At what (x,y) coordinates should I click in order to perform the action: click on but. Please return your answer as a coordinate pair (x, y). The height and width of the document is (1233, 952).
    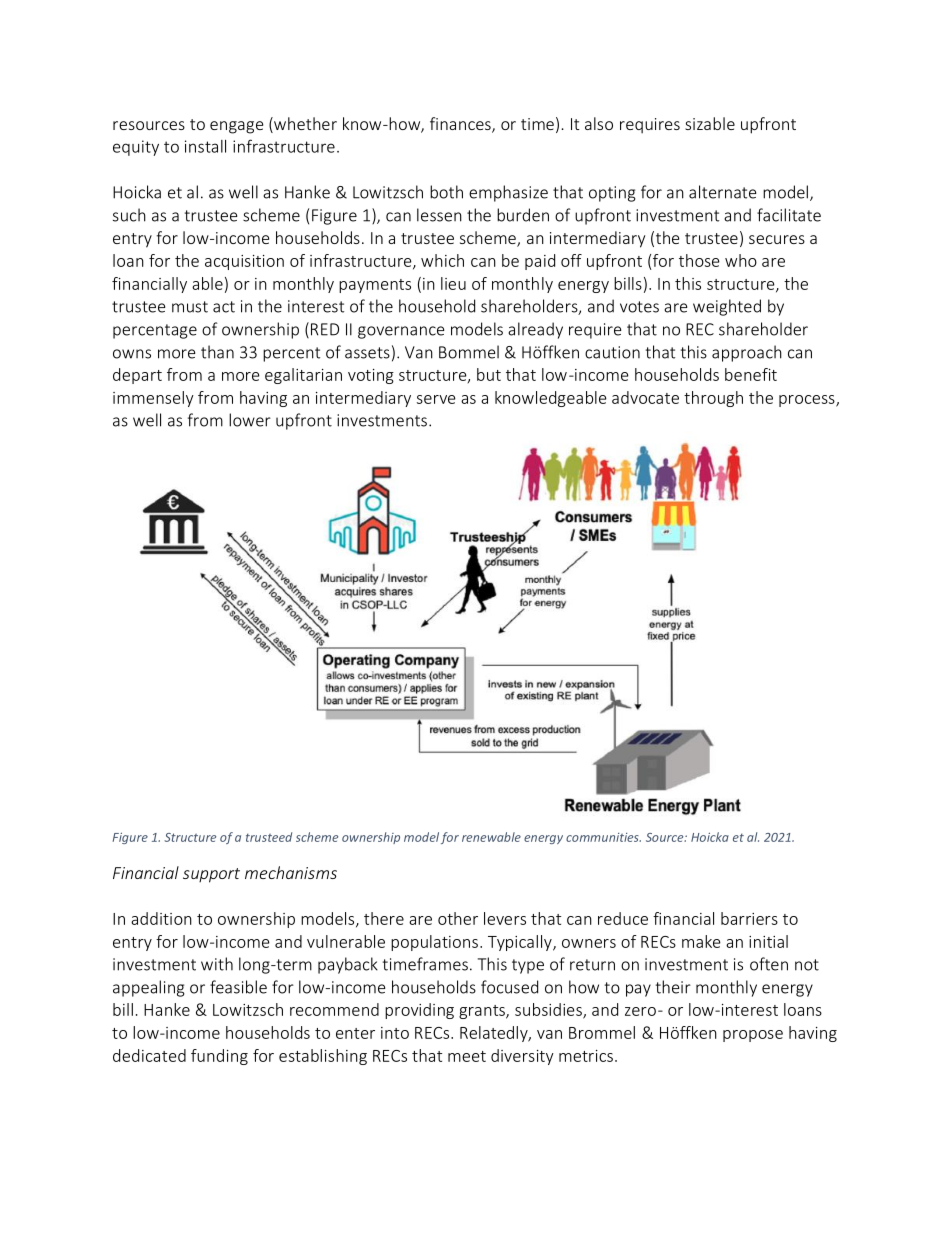
    Looking at the image, I should click on (489, 374).
